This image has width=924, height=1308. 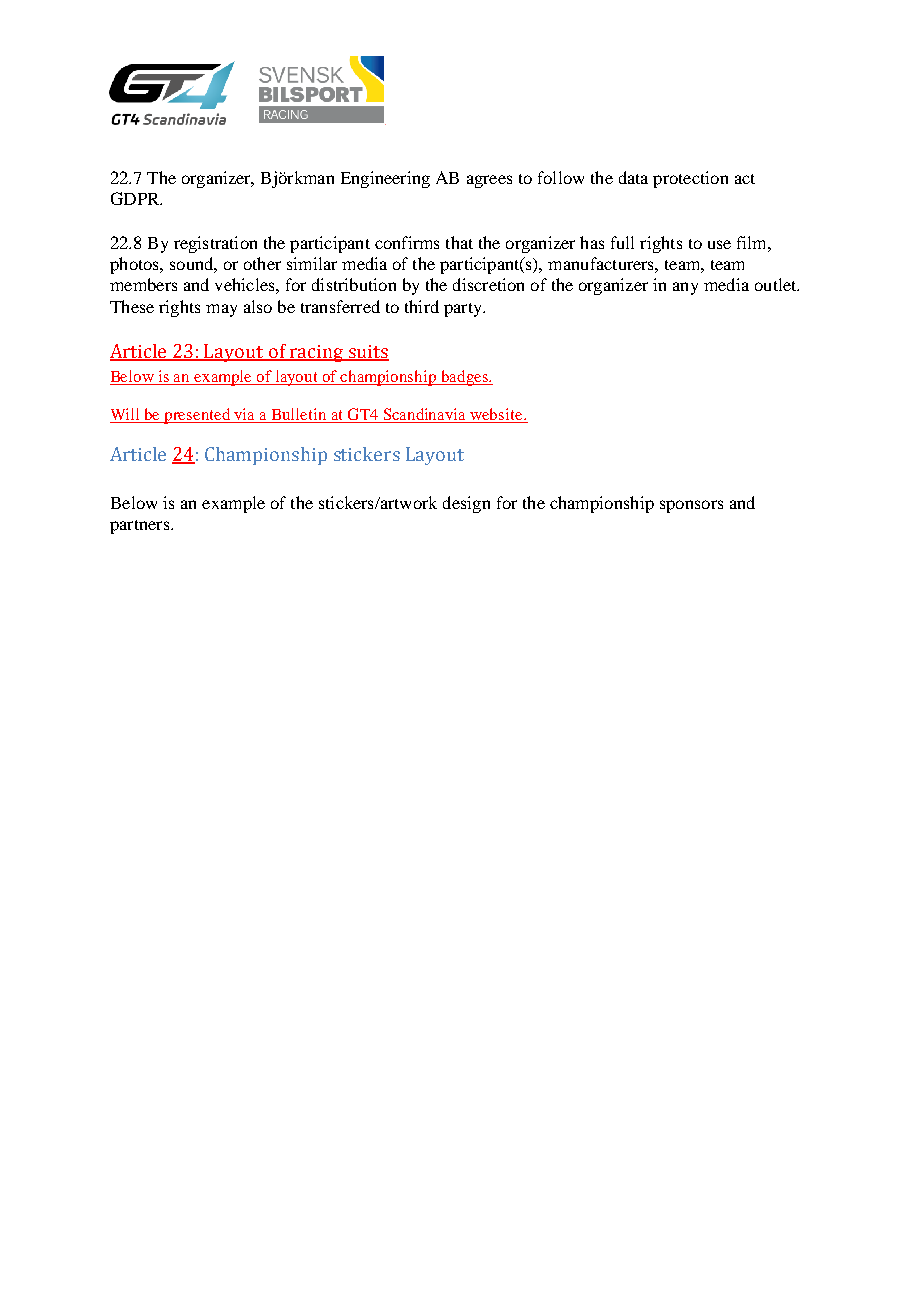 I want to click on presented, so click(x=198, y=416).
